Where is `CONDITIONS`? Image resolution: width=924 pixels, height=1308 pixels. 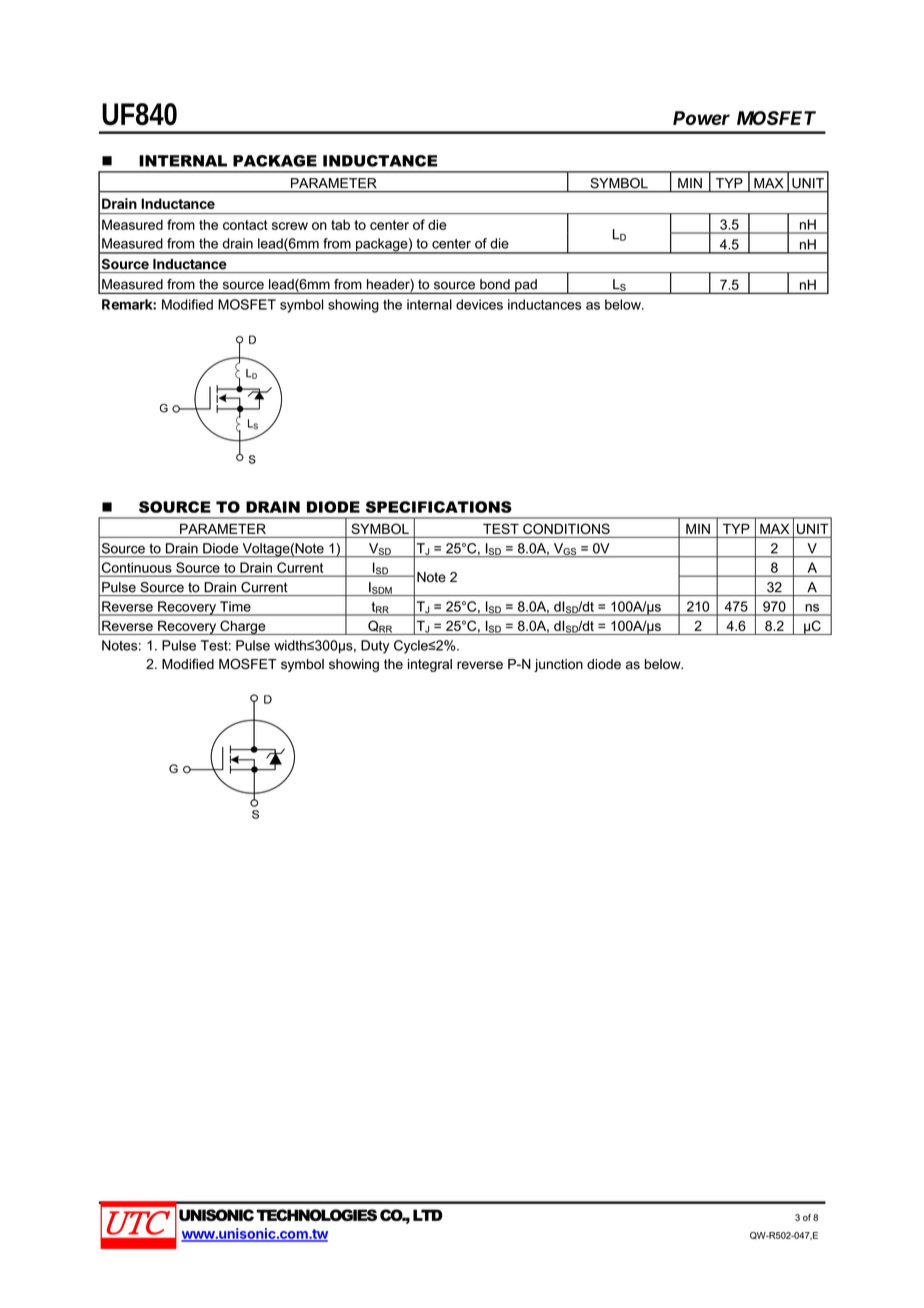
CONDITIONS is located at coordinates (566, 528).
